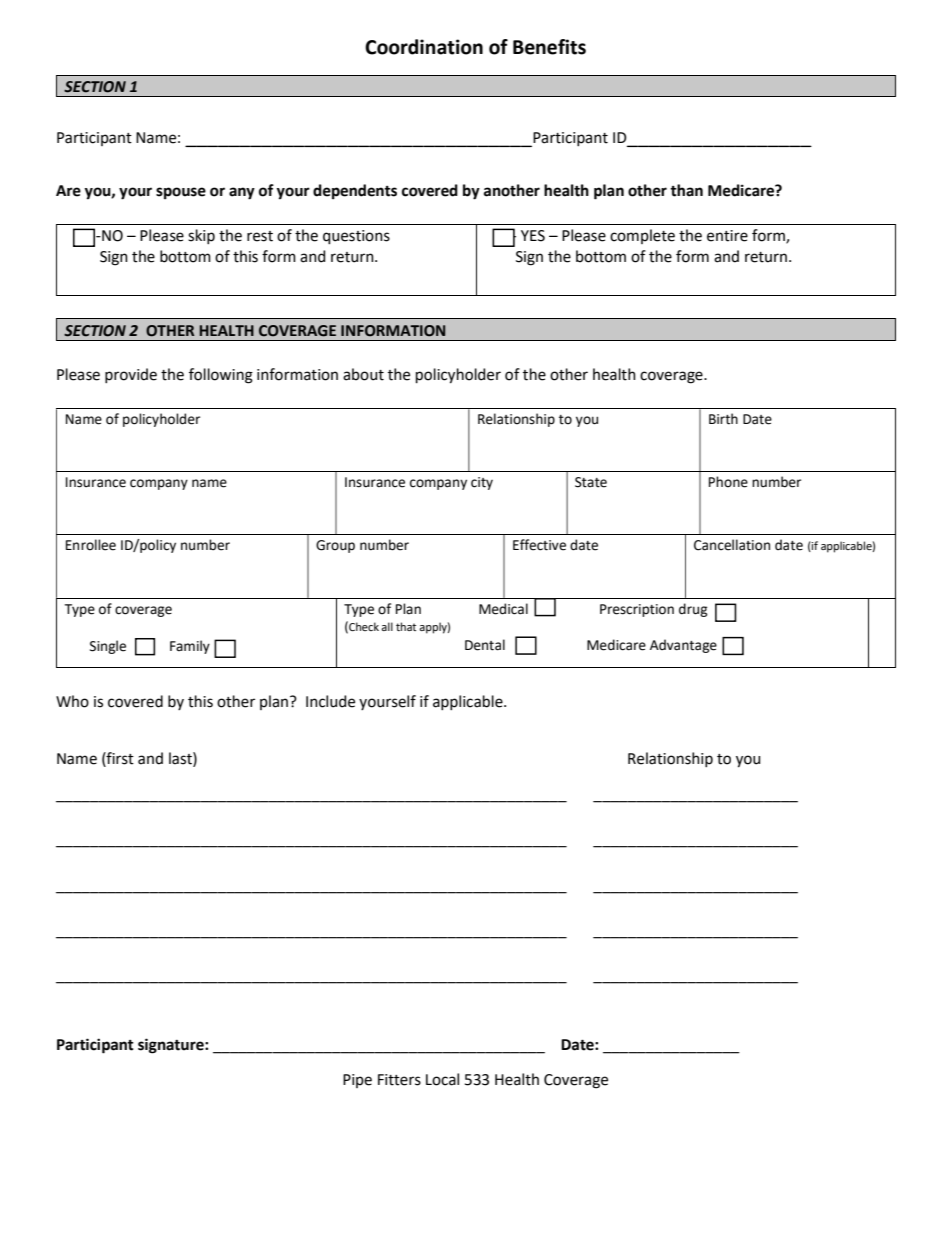 This screenshot has width=952, height=1233. What do you see at coordinates (363, 374) in the screenshot?
I see `about` at bounding box center [363, 374].
